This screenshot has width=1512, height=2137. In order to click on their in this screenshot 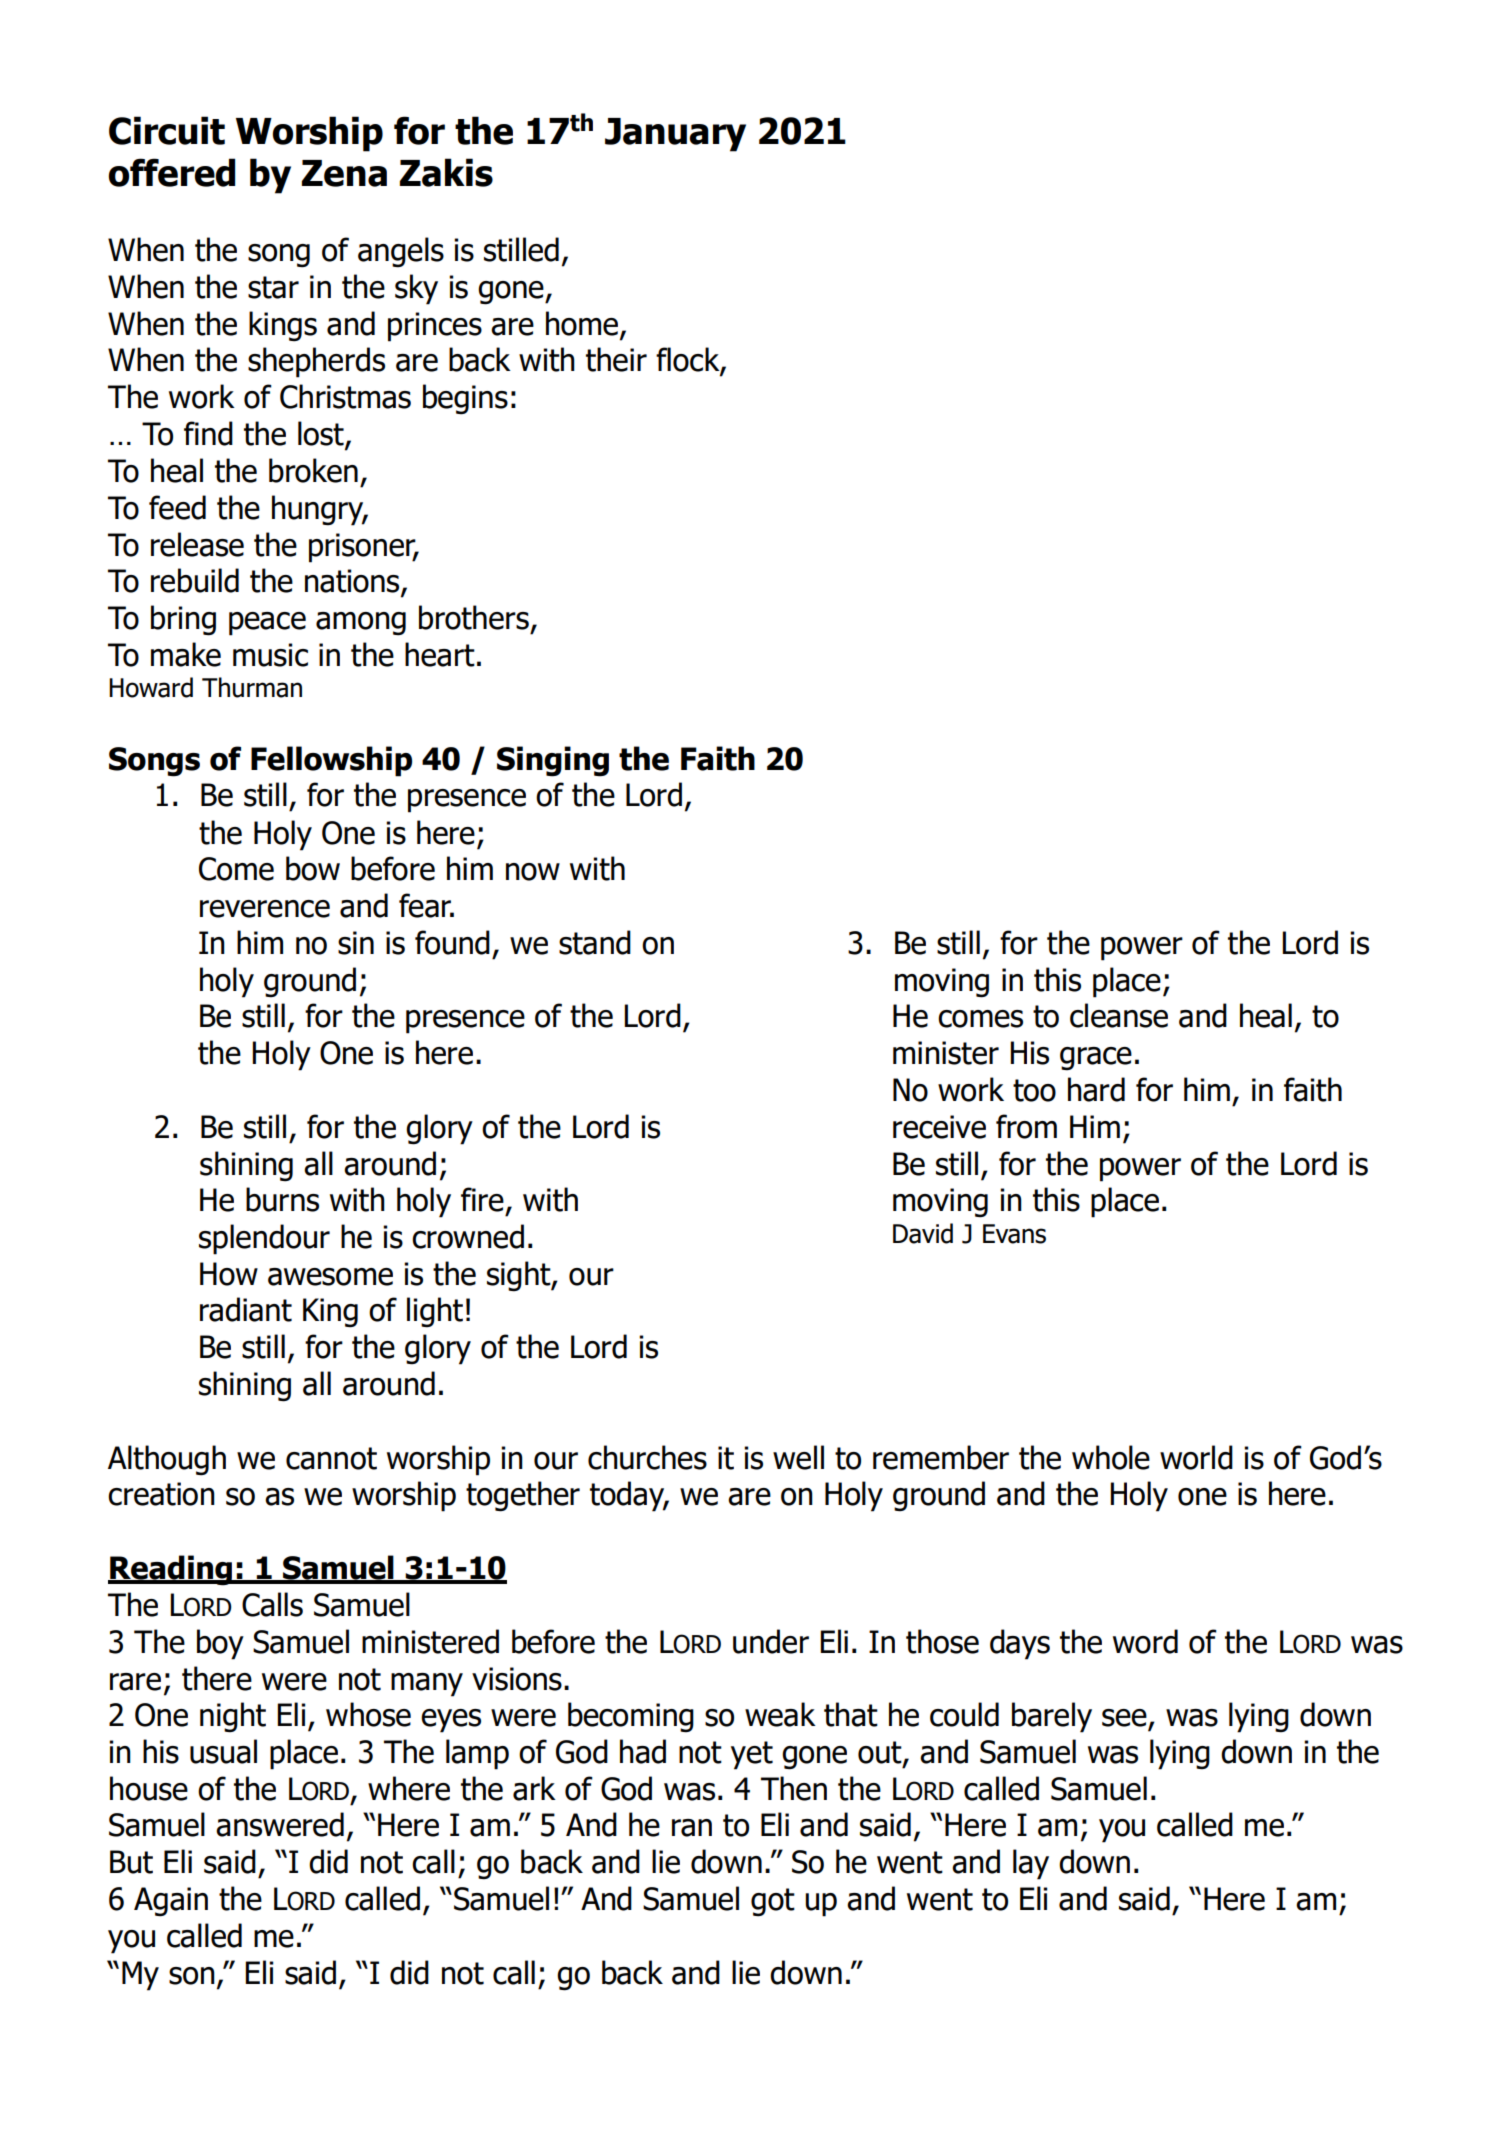, I will do `click(616, 359)`.
